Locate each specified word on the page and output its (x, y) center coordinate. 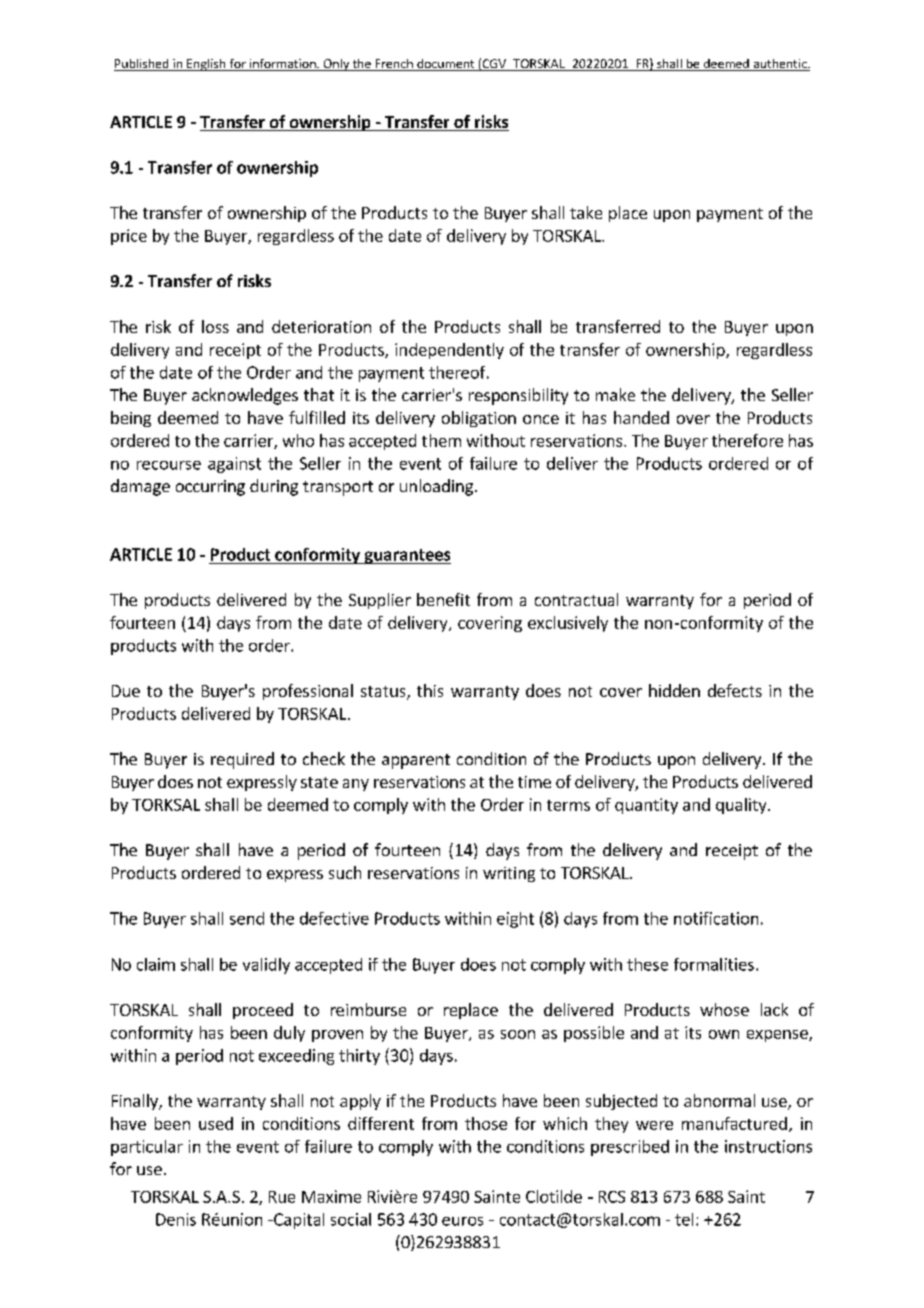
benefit (443, 599)
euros (462, 1221)
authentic (780, 65)
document (446, 65)
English (206, 65)
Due (126, 691)
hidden (674, 690)
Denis (176, 1219)
